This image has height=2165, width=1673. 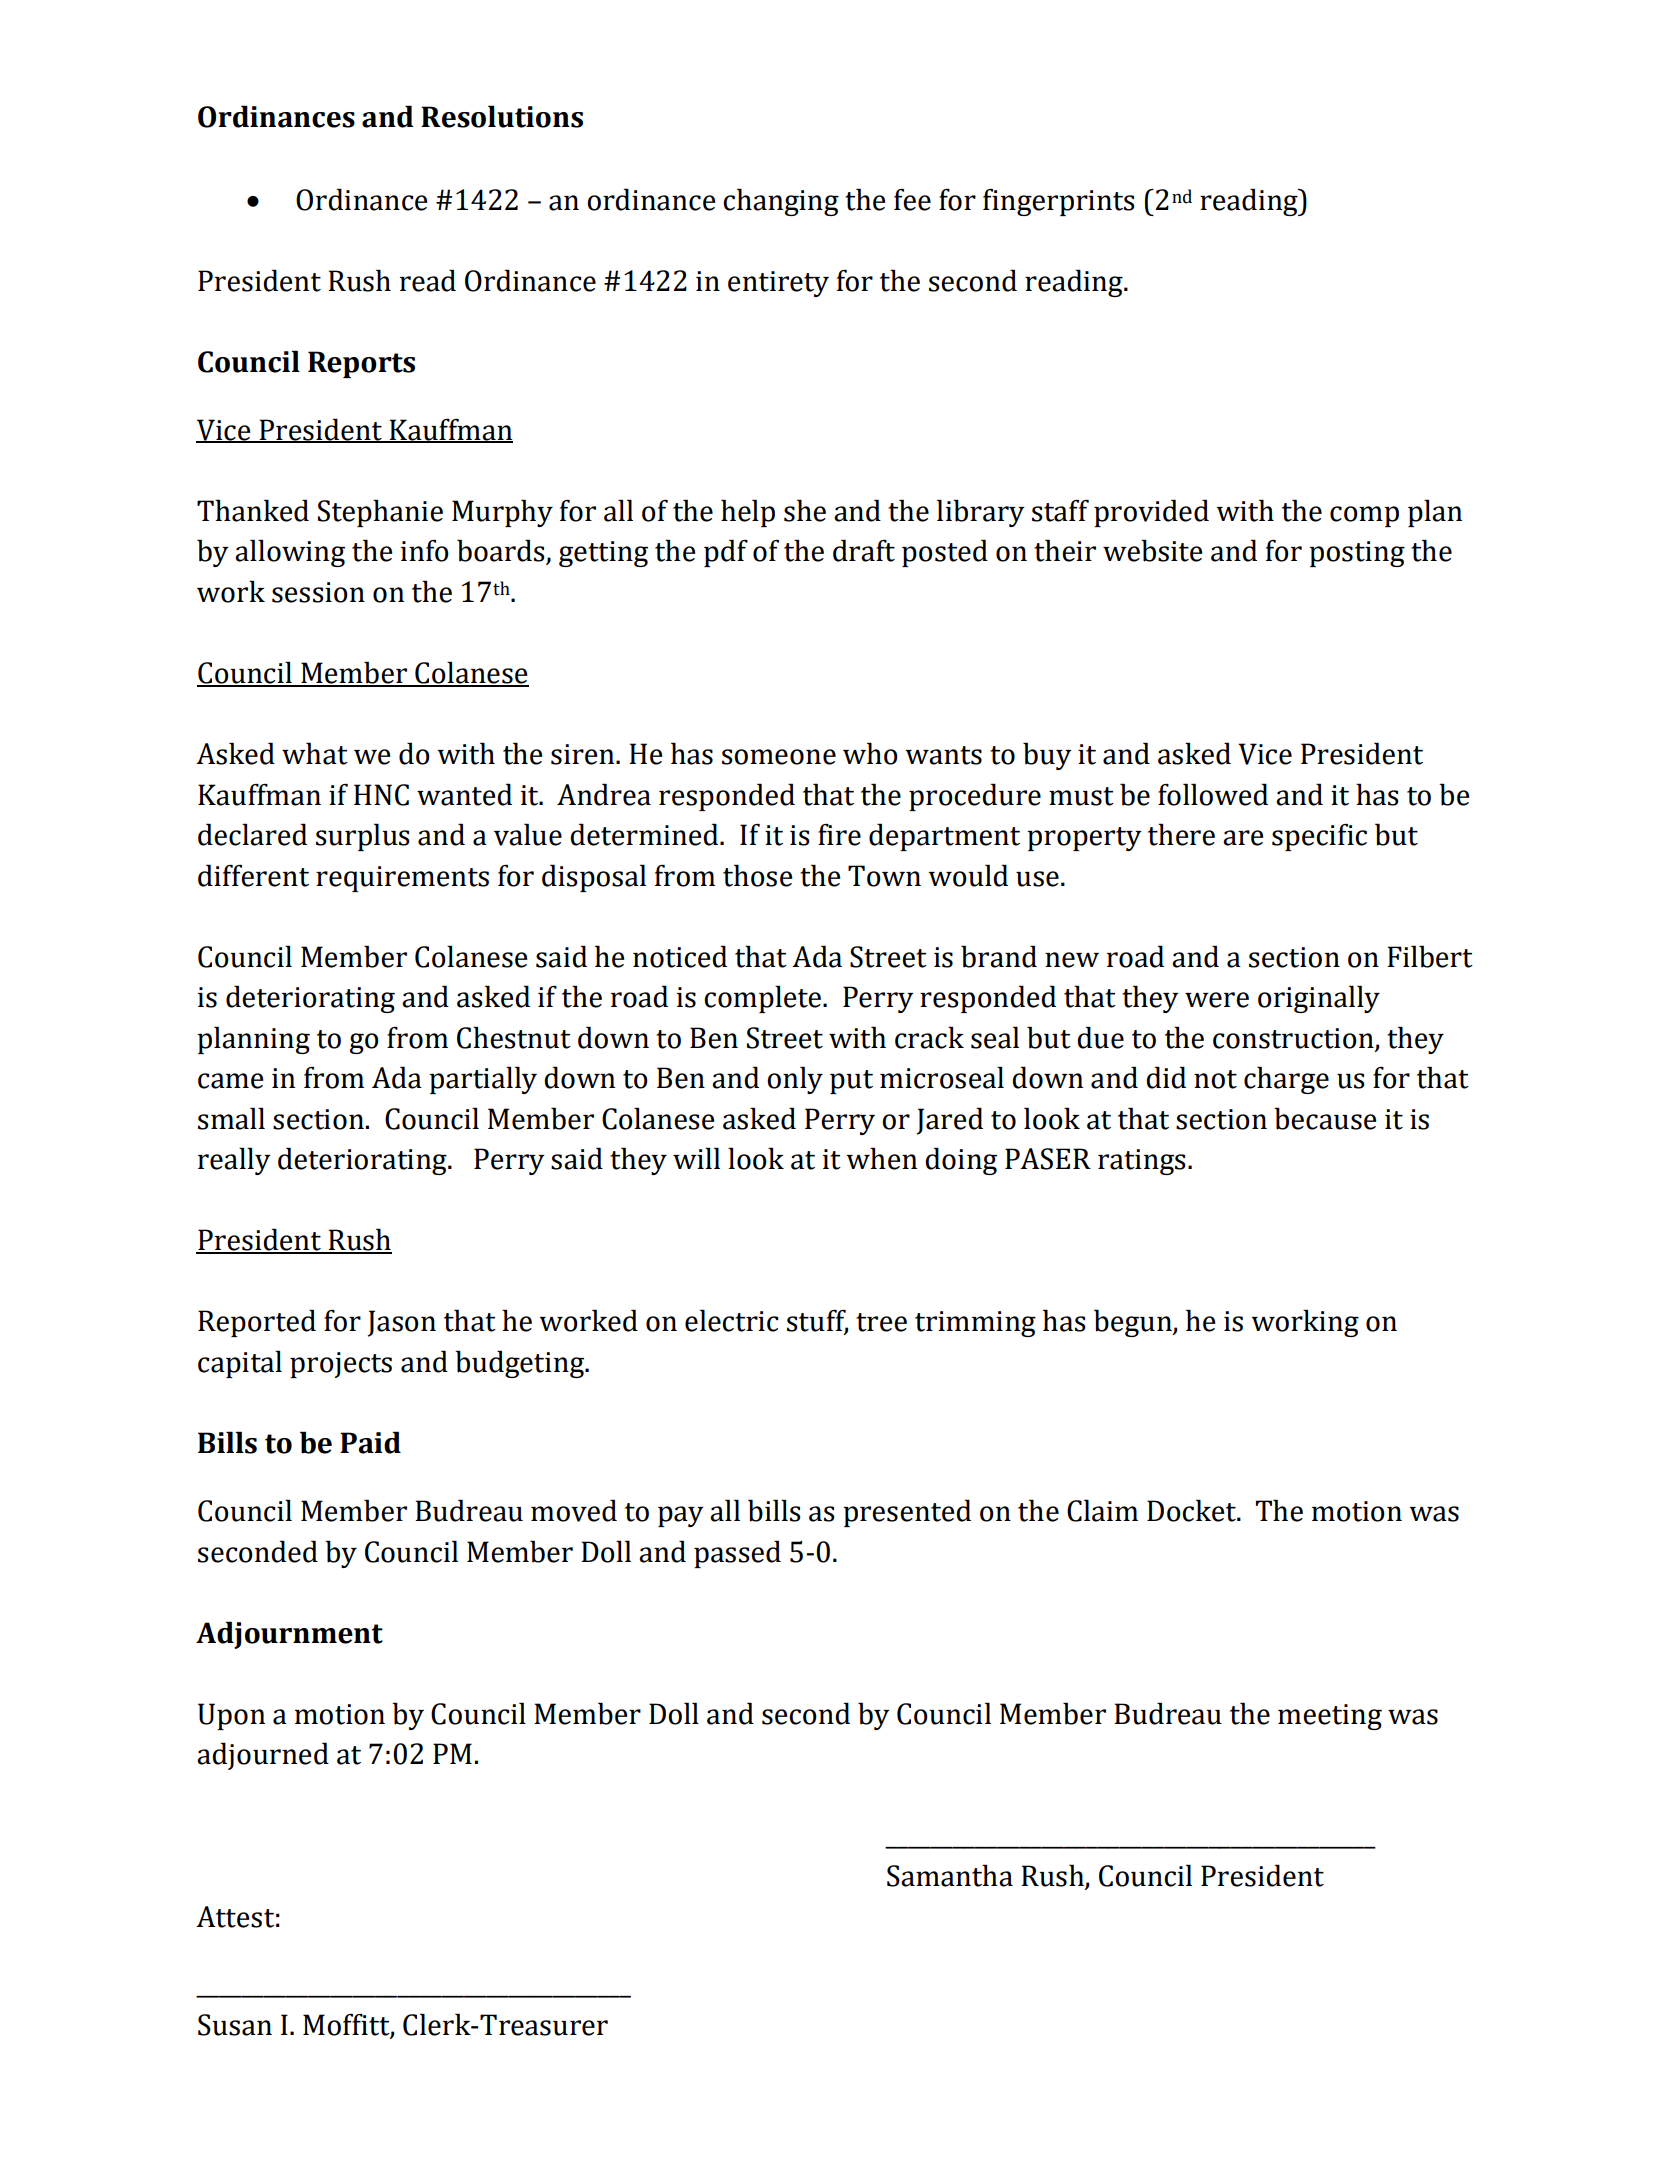 I want to click on partially, so click(x=483, y=1080).
